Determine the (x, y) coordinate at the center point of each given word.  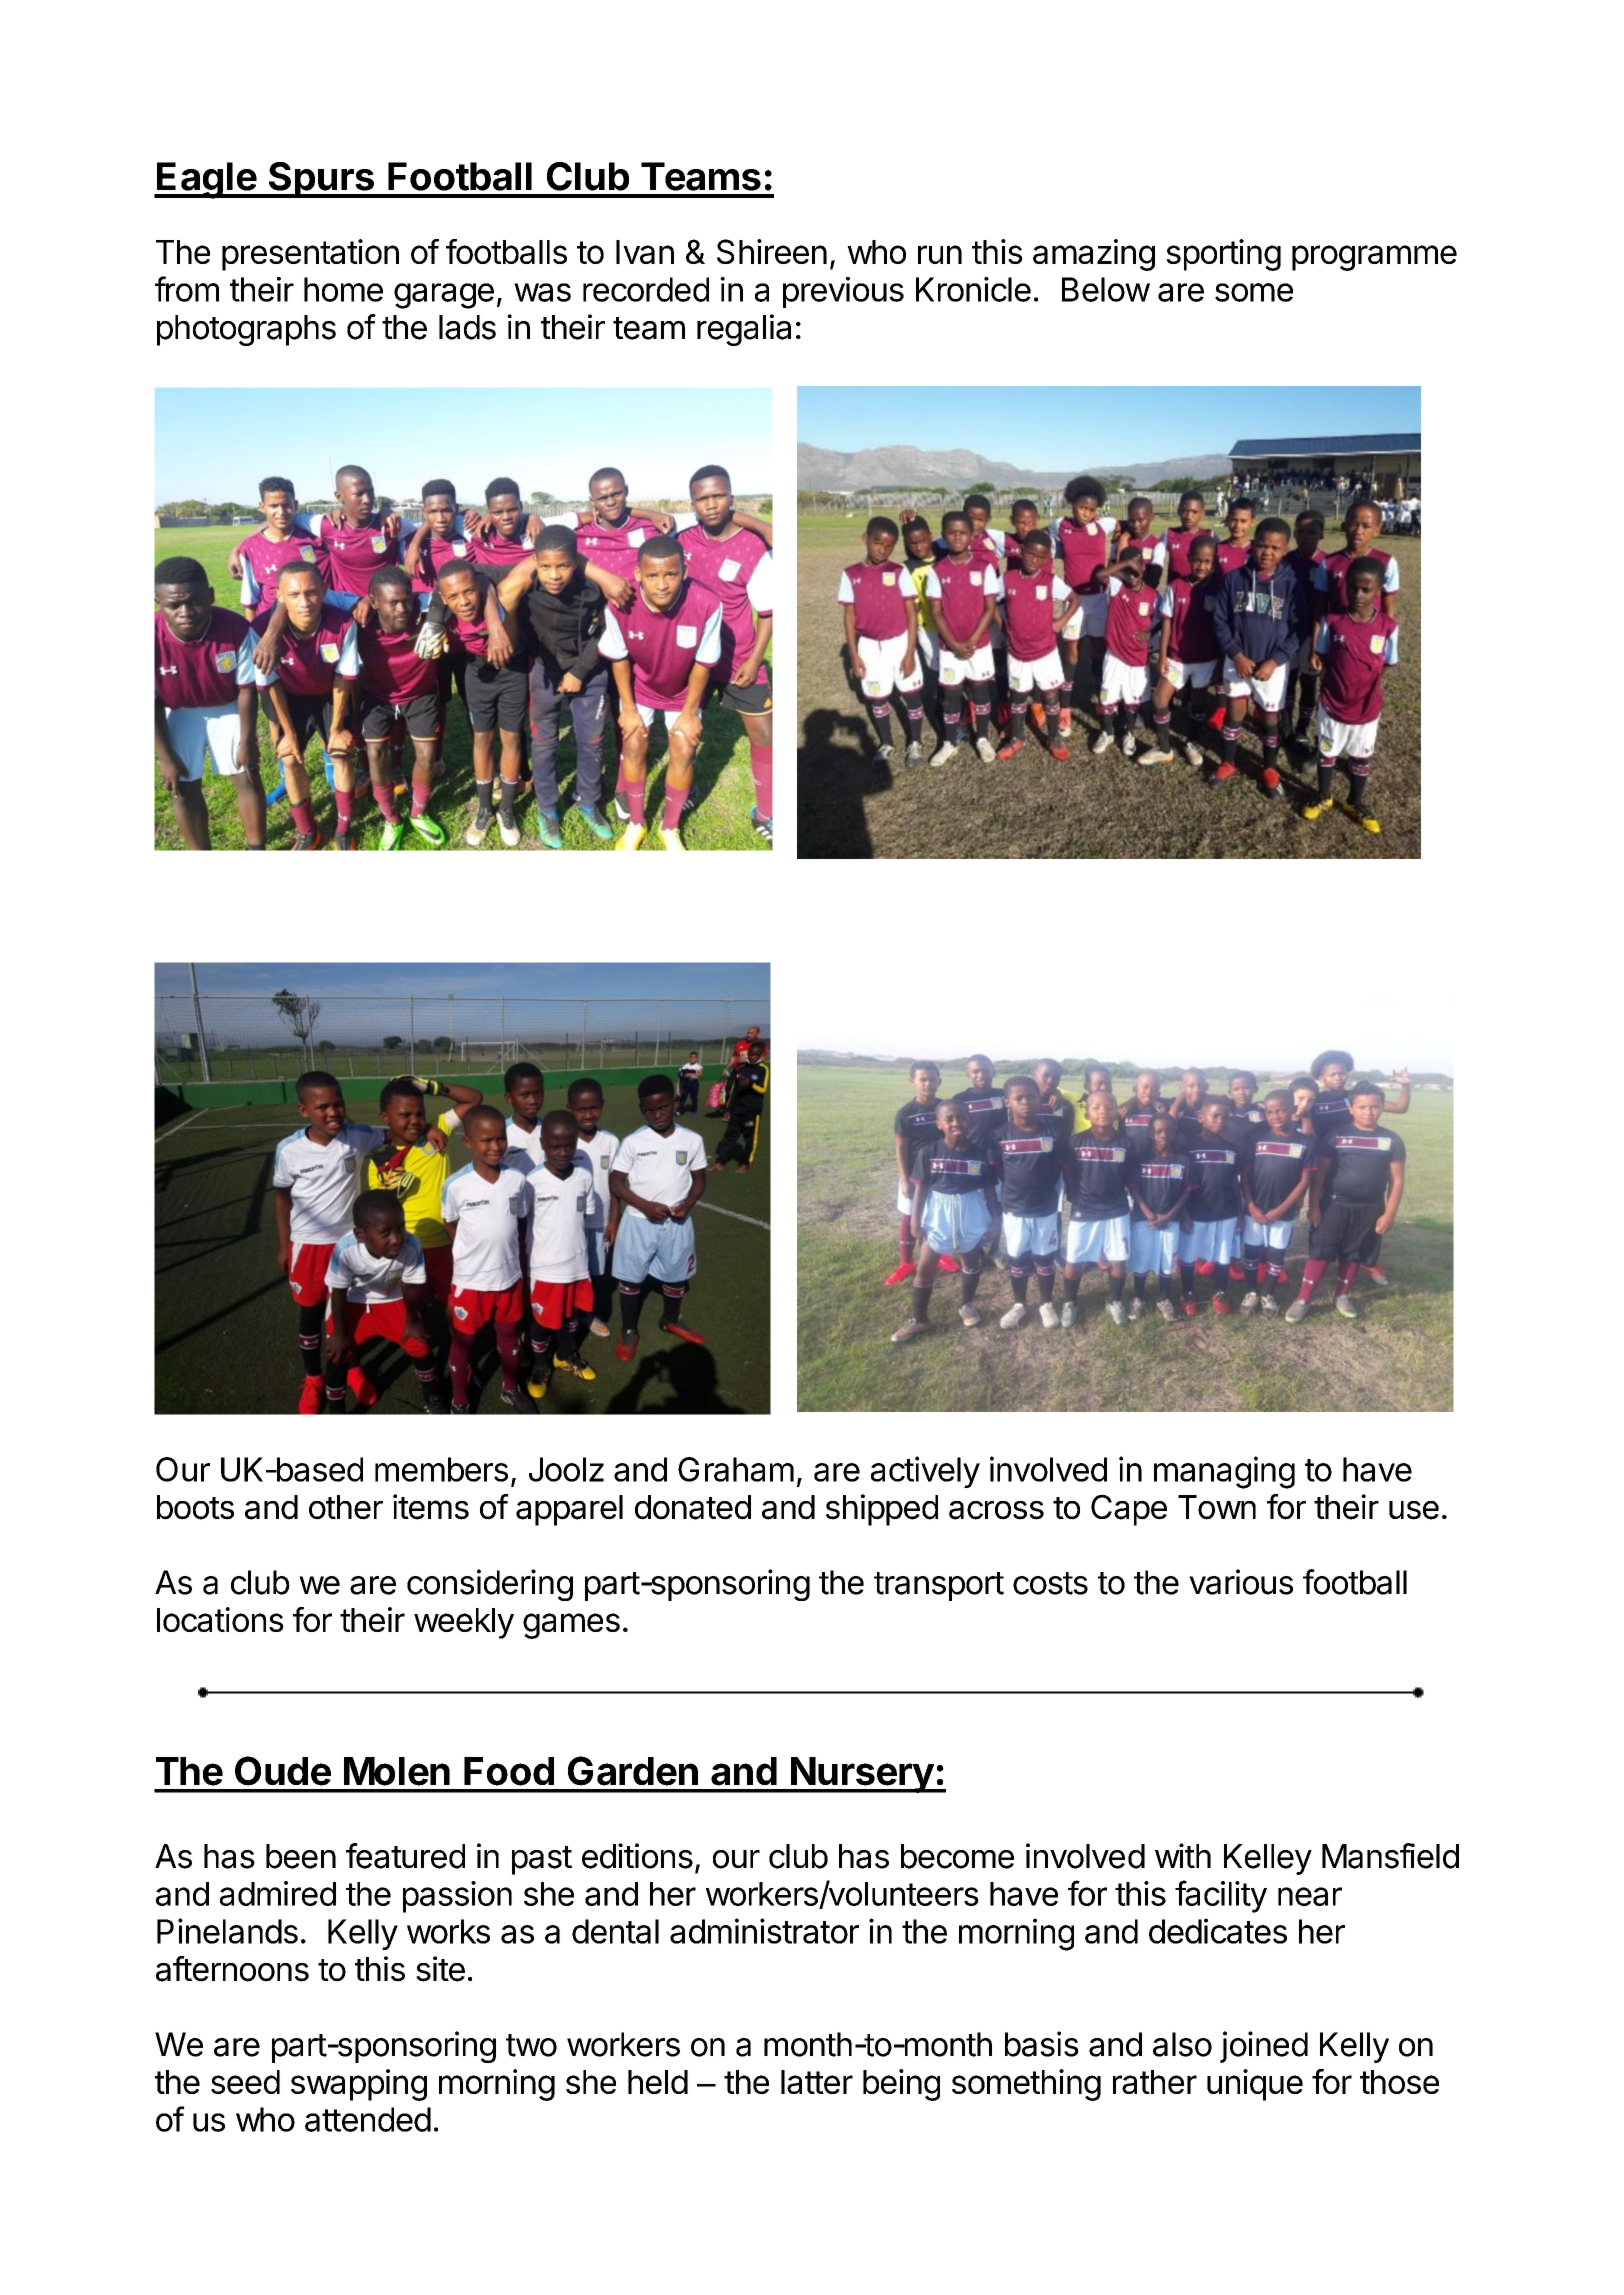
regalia (744, 330)
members (441, 1469)
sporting (1223, 255)
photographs (246, 330)
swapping (359, 2085)
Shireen (772, 251)
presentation (310, 255)
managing (1224, 1472)
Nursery (862, 1775)
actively (925, 1472)
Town (1217, 1507)
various (1241, 1582)
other (346, 1507)
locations (220, 1619)
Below (1106, 289)
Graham (736, 1469)
